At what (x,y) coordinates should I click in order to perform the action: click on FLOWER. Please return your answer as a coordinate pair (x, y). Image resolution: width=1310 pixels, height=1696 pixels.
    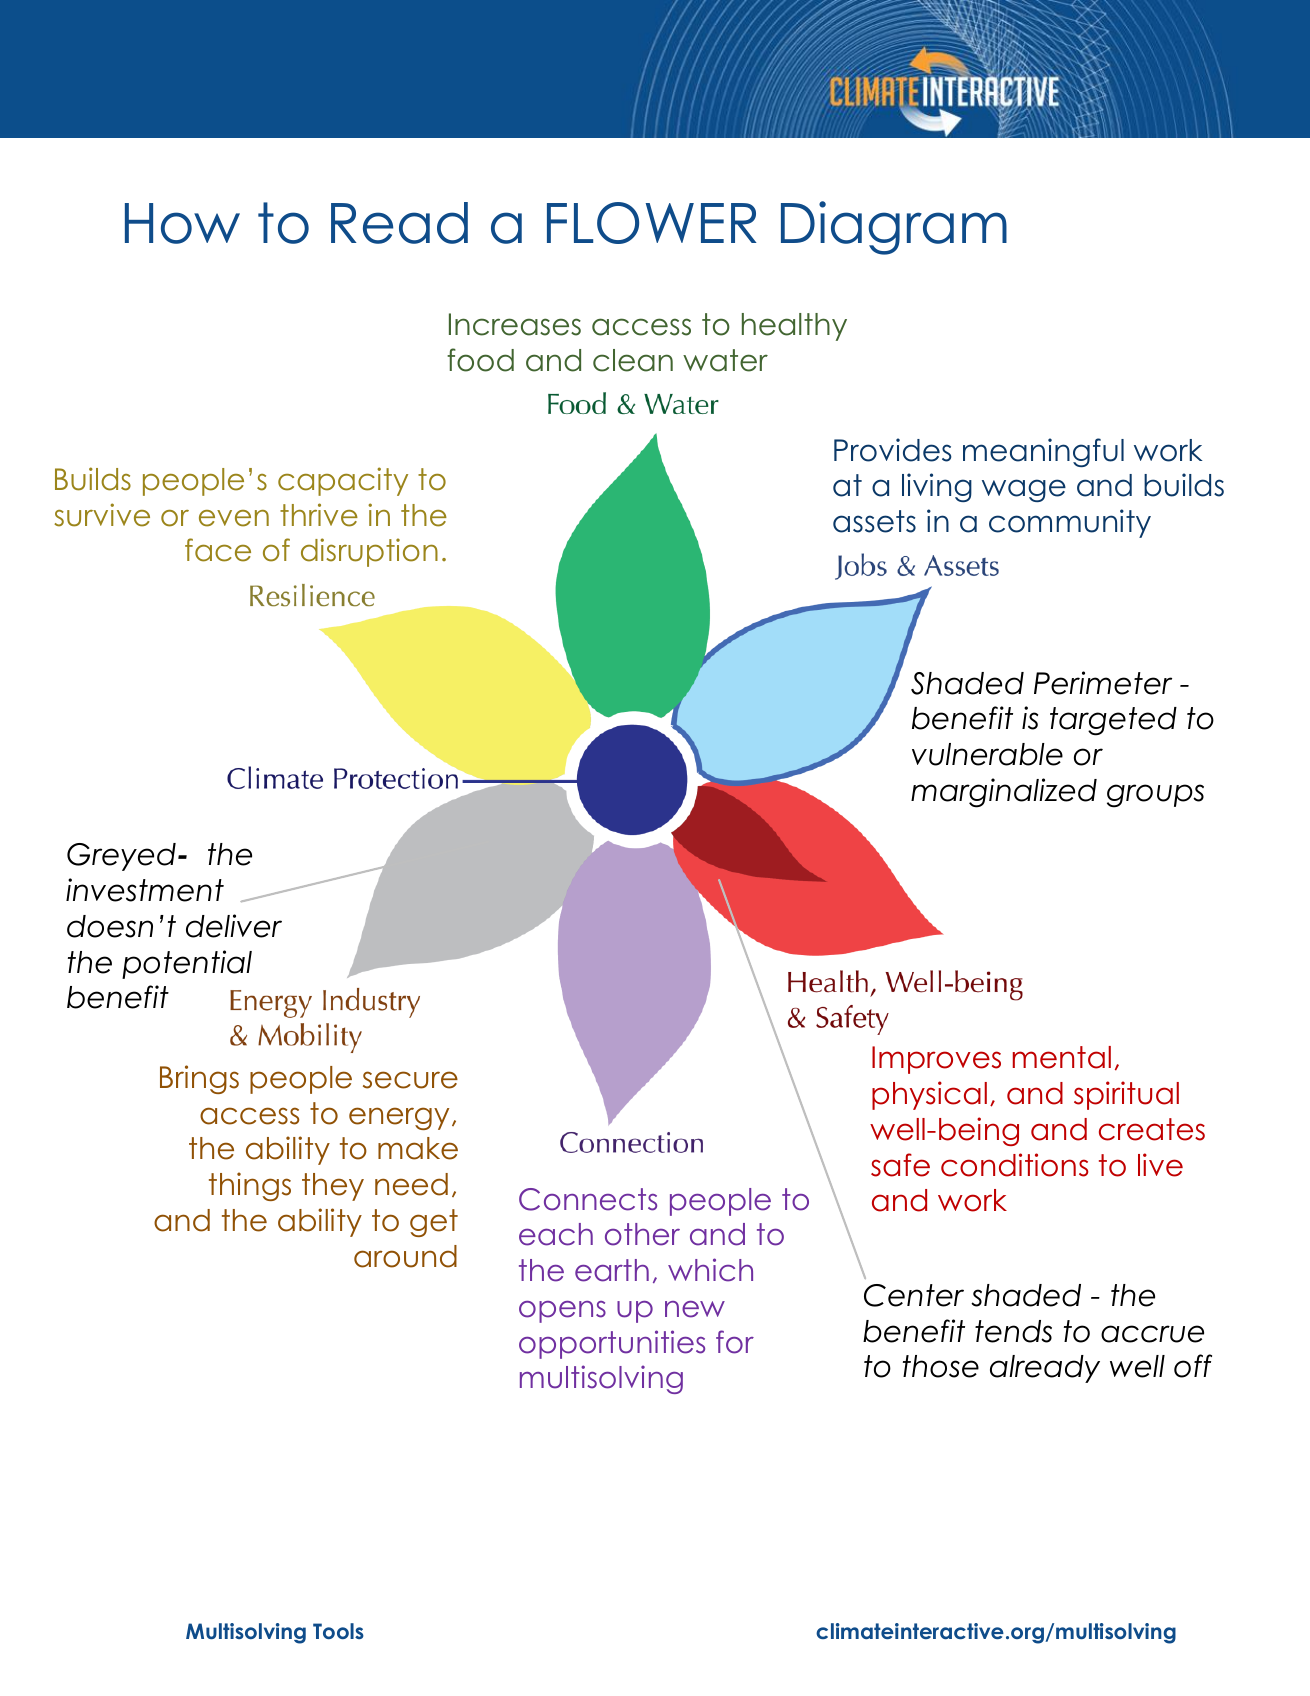
    Looking at the image, I should click on (652, 223).
